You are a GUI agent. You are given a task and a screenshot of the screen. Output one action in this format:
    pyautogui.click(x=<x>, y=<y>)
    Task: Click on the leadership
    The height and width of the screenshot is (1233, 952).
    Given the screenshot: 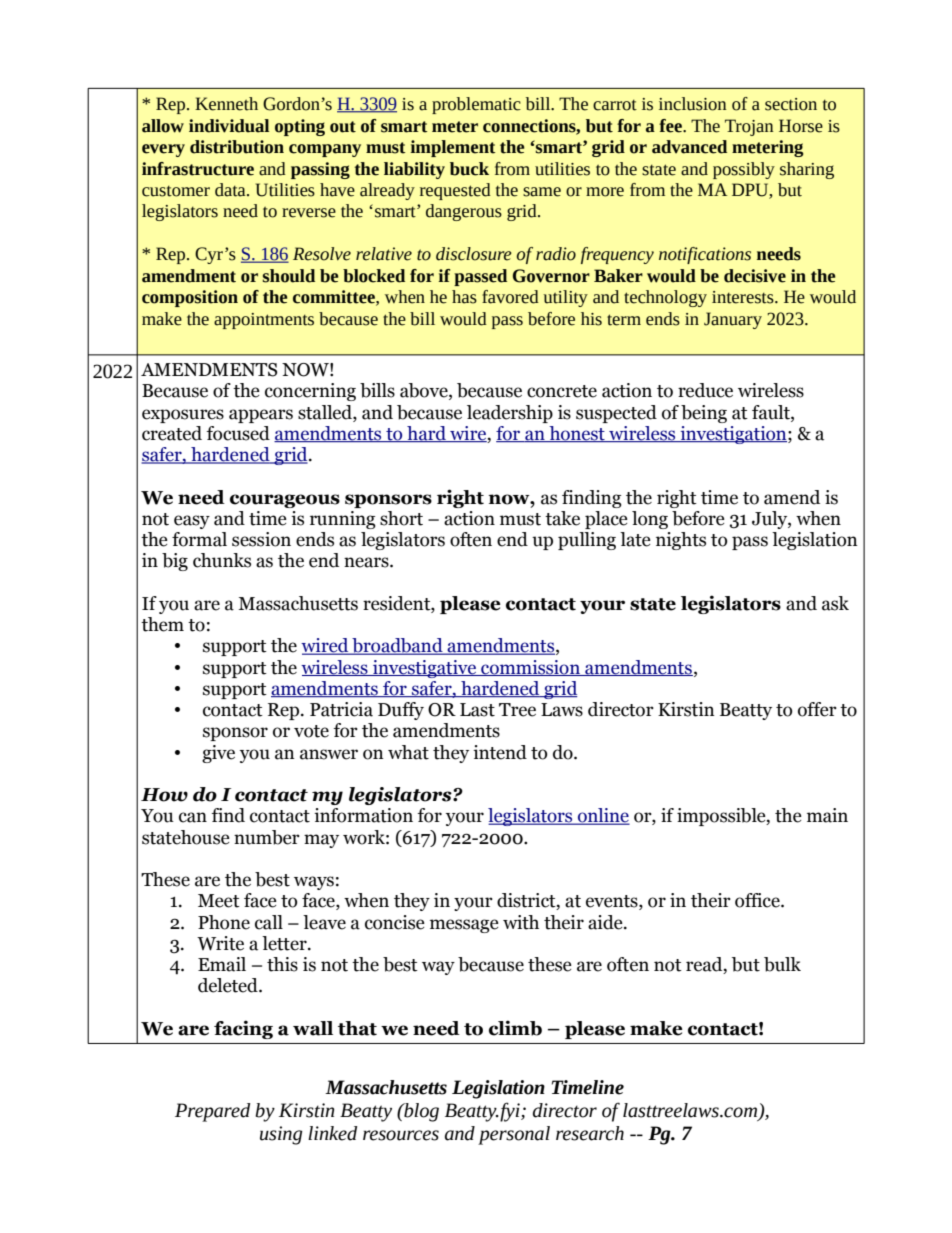 What is the action you would take?
    pyautogui.click(x=510, y=414)
